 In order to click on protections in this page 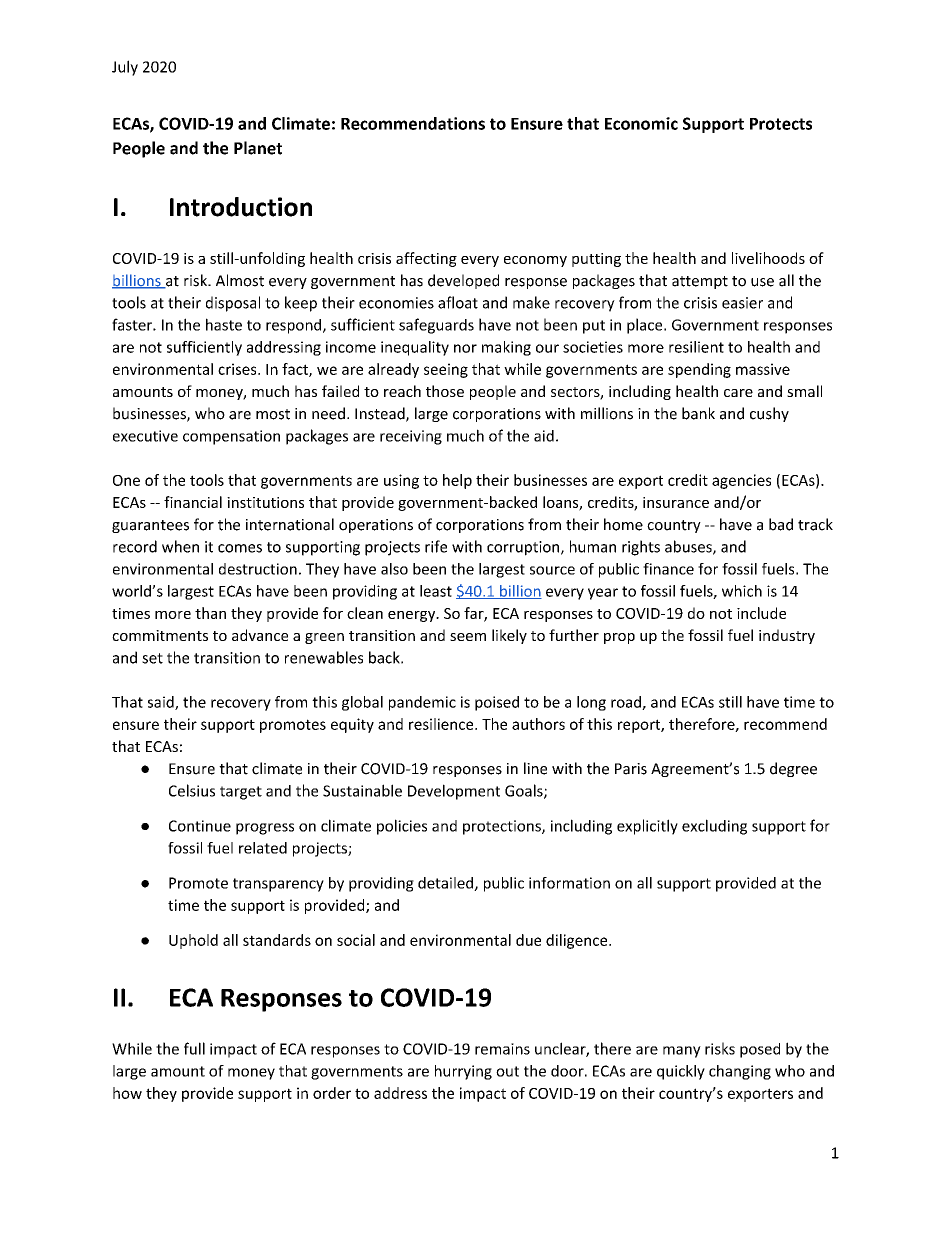, I will do `click(503, 827)`.
